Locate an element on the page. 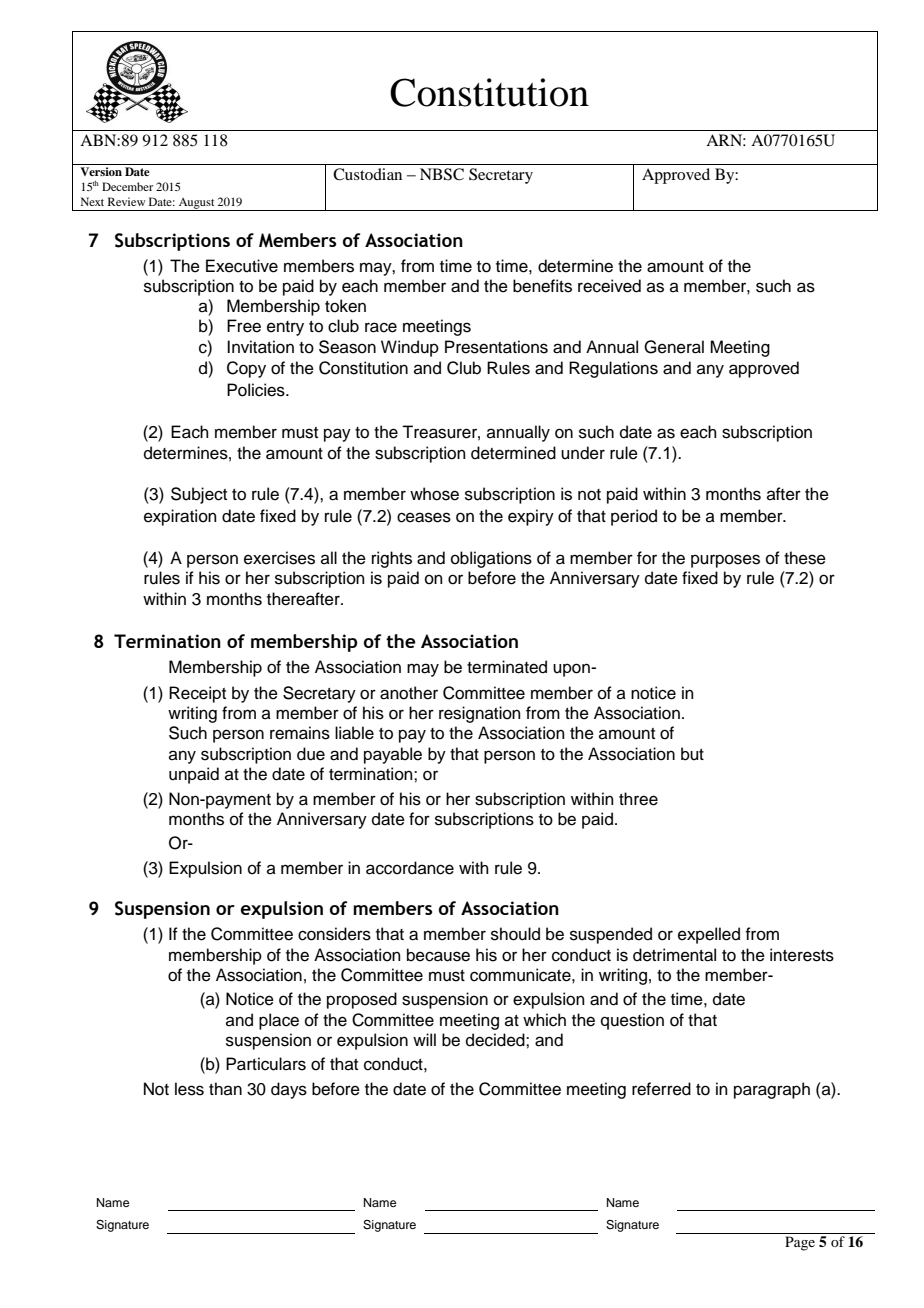  less is located at coordinates (189, 1089).
